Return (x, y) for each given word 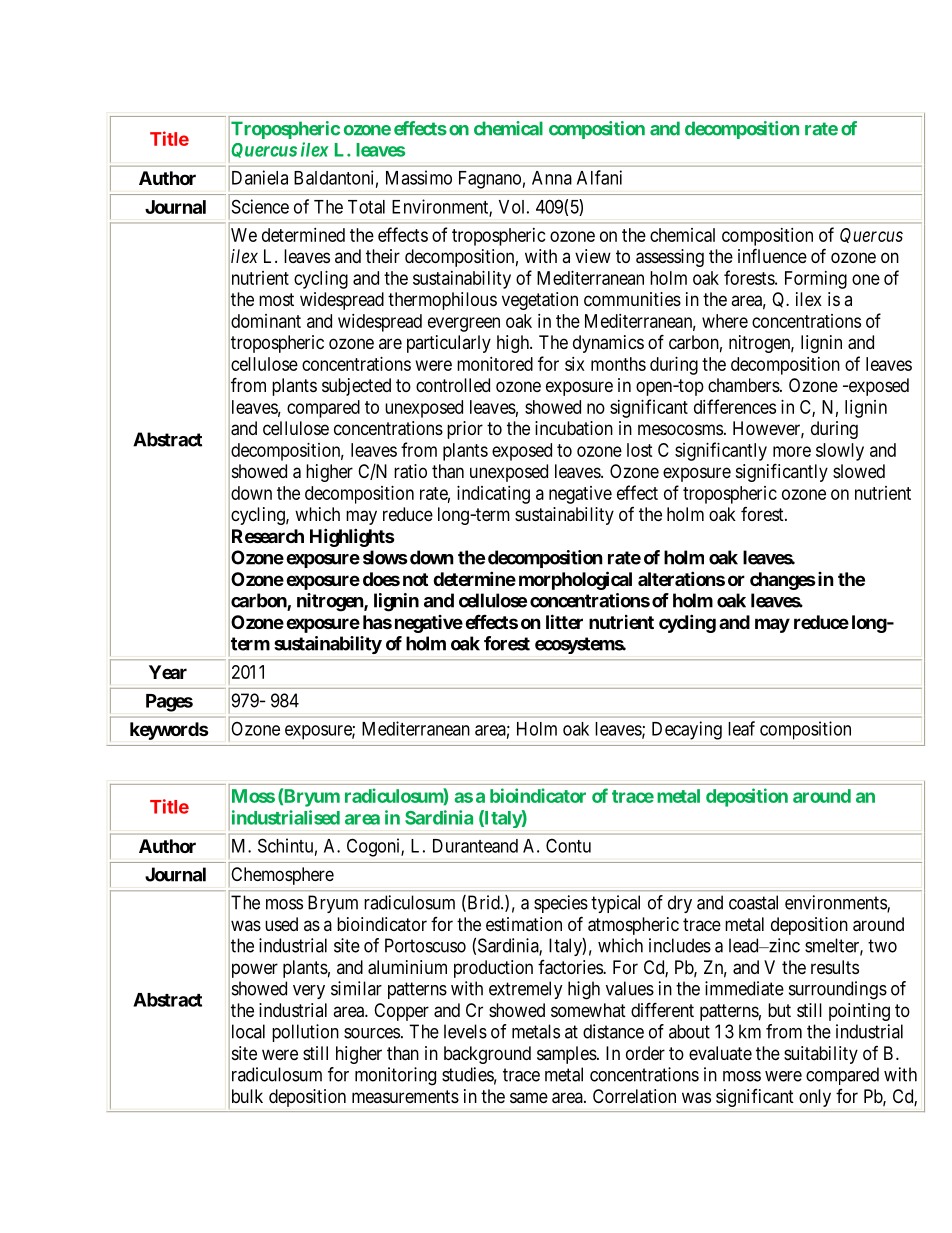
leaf (741, 728)
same (529, 1097)
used (281, 924)
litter (564, 621)
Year (168, 672)
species (561, 904)
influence (772, 255)
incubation (574, 428)
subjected (356, 387)
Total (366, 207)
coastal (753, 902)
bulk (246, 1097)
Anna (552, 178)
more (792, 451)
